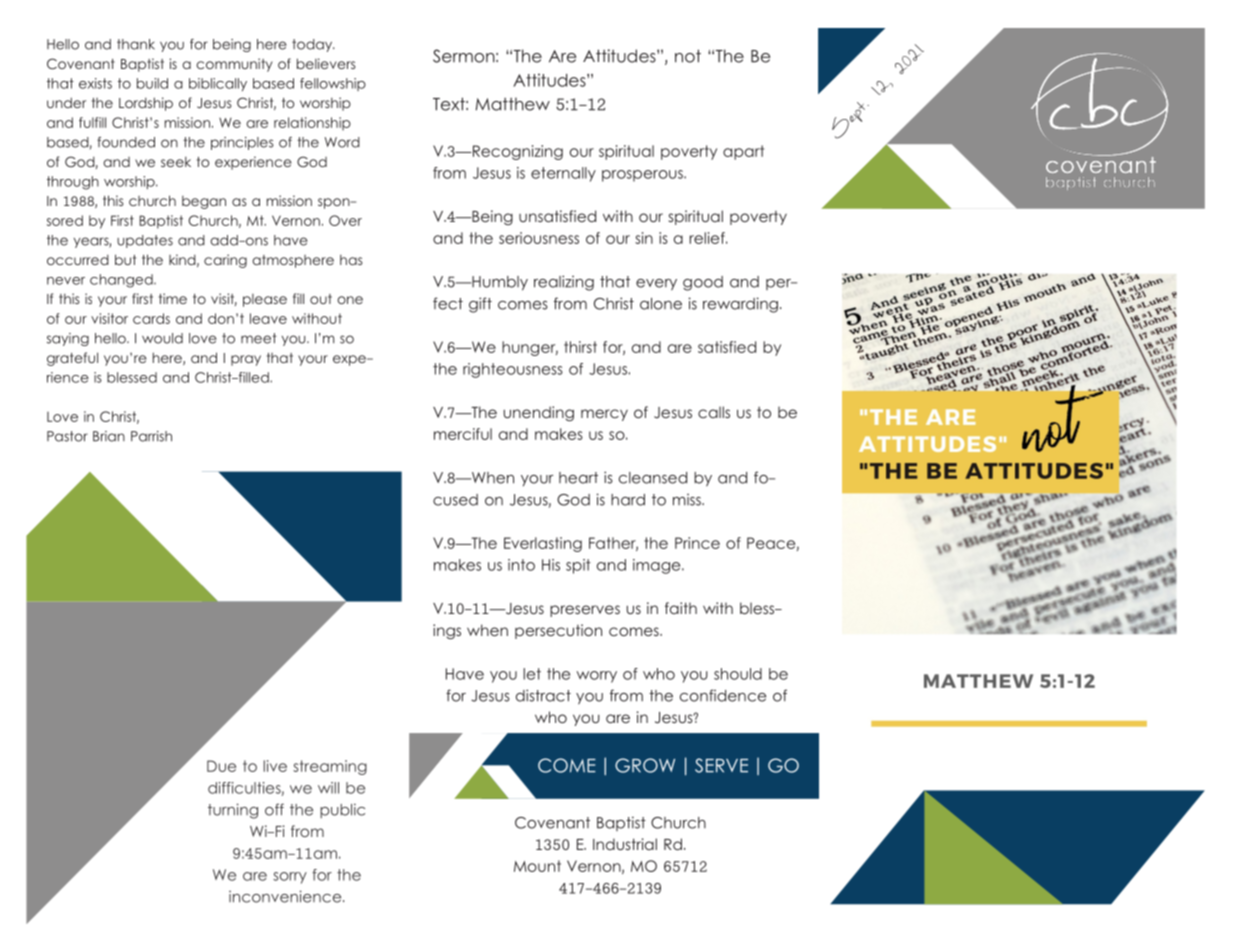 Image resolution: width=1233 pixels, height=952 pixels. What do you see at coordinates (233, 811) in the screenshot?
I see `turning` at bounding box center [233, 811].
